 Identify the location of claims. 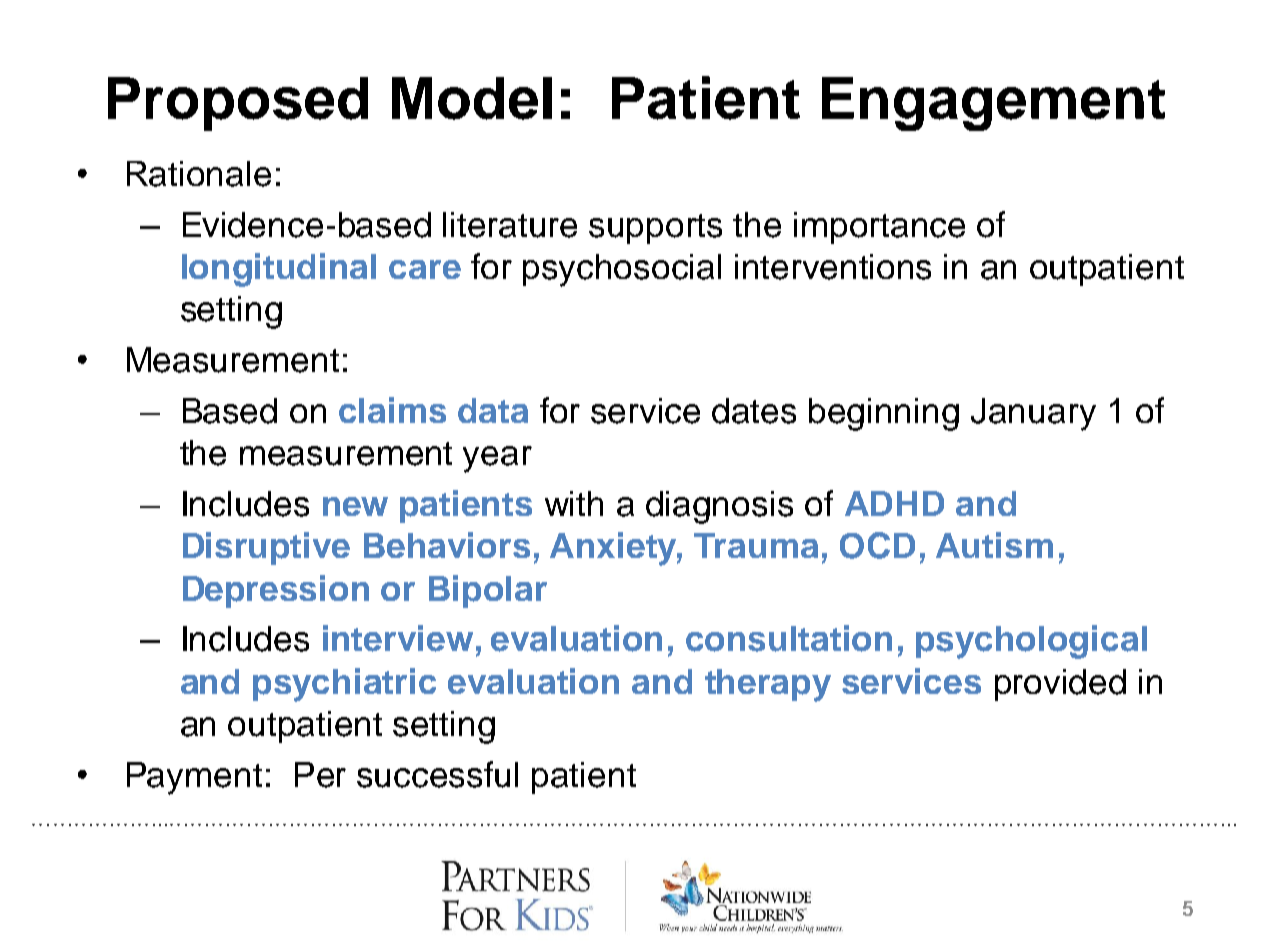
(392, 410).
